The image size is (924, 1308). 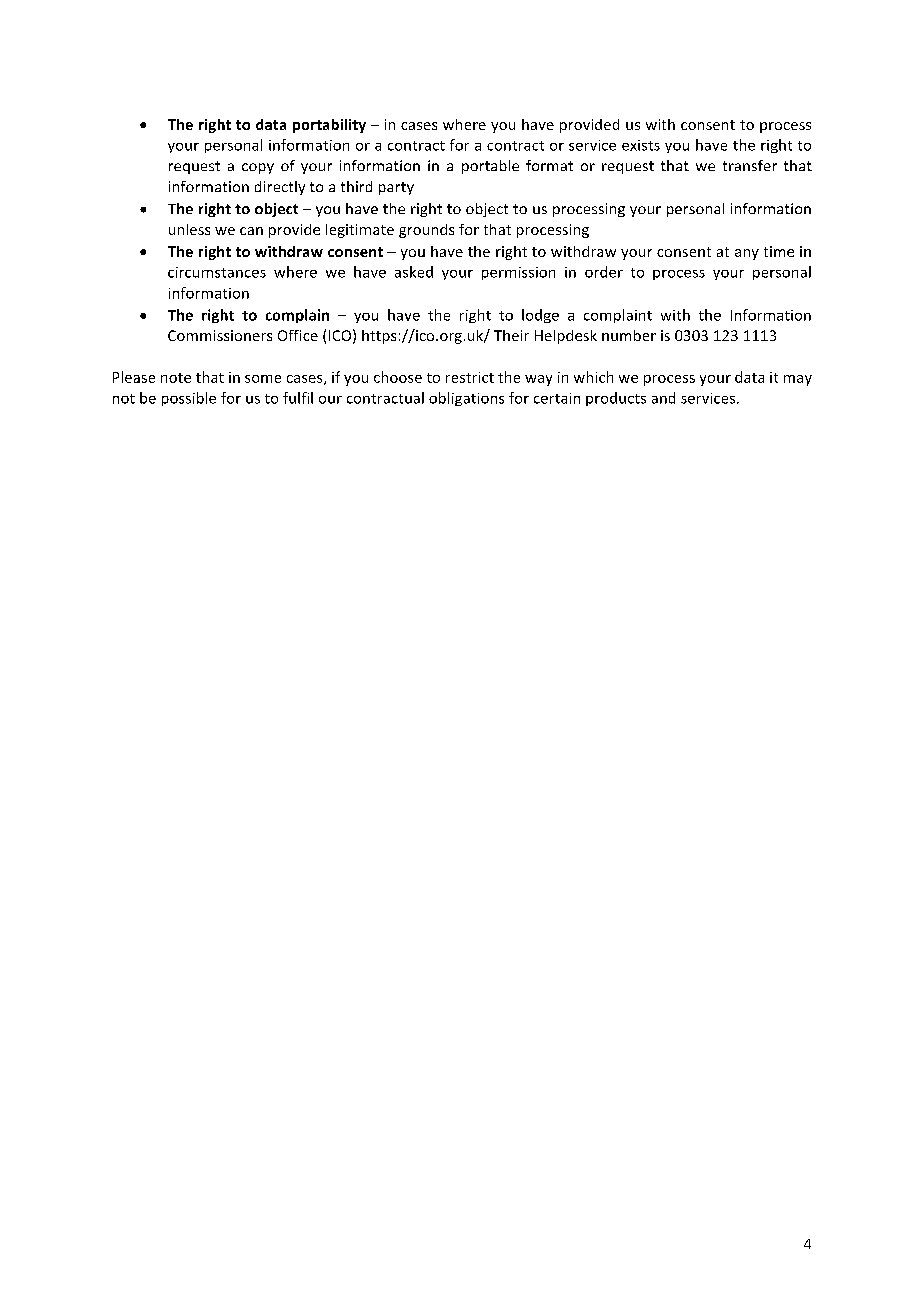 What do you see at coordinates (466, 399) in the image?
I see `obligations` at bounding box center [466, 399].
